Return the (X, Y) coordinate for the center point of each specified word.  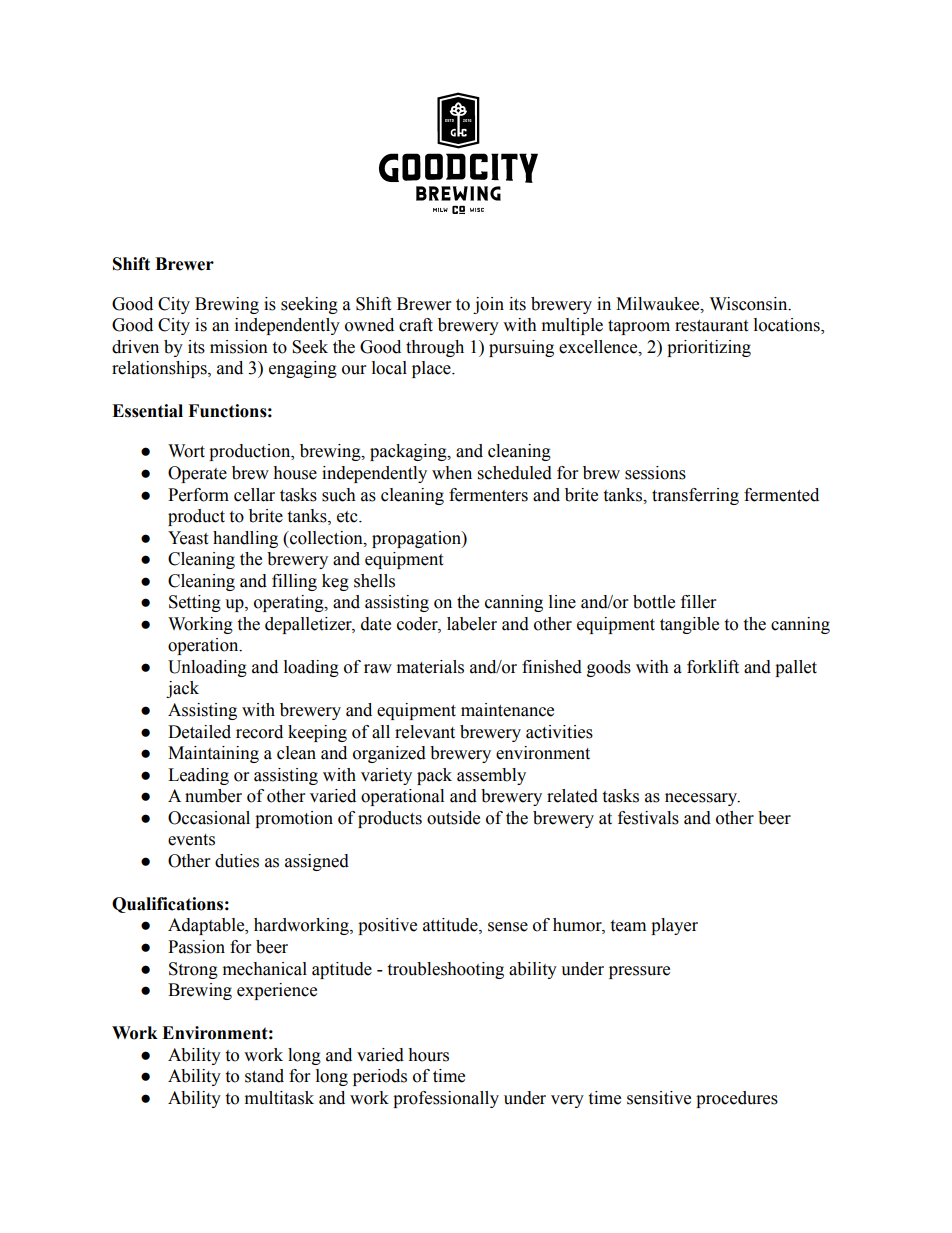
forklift (713, 667)
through (435, 348)
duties (237, 861)
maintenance (507, 710)
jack (182, 689)
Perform (198, 495)
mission (239, 347)
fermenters (488, 495)
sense (508, 927)
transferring (695, 496)
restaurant (711, 326)
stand (264, 1076)
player (674, 926)
